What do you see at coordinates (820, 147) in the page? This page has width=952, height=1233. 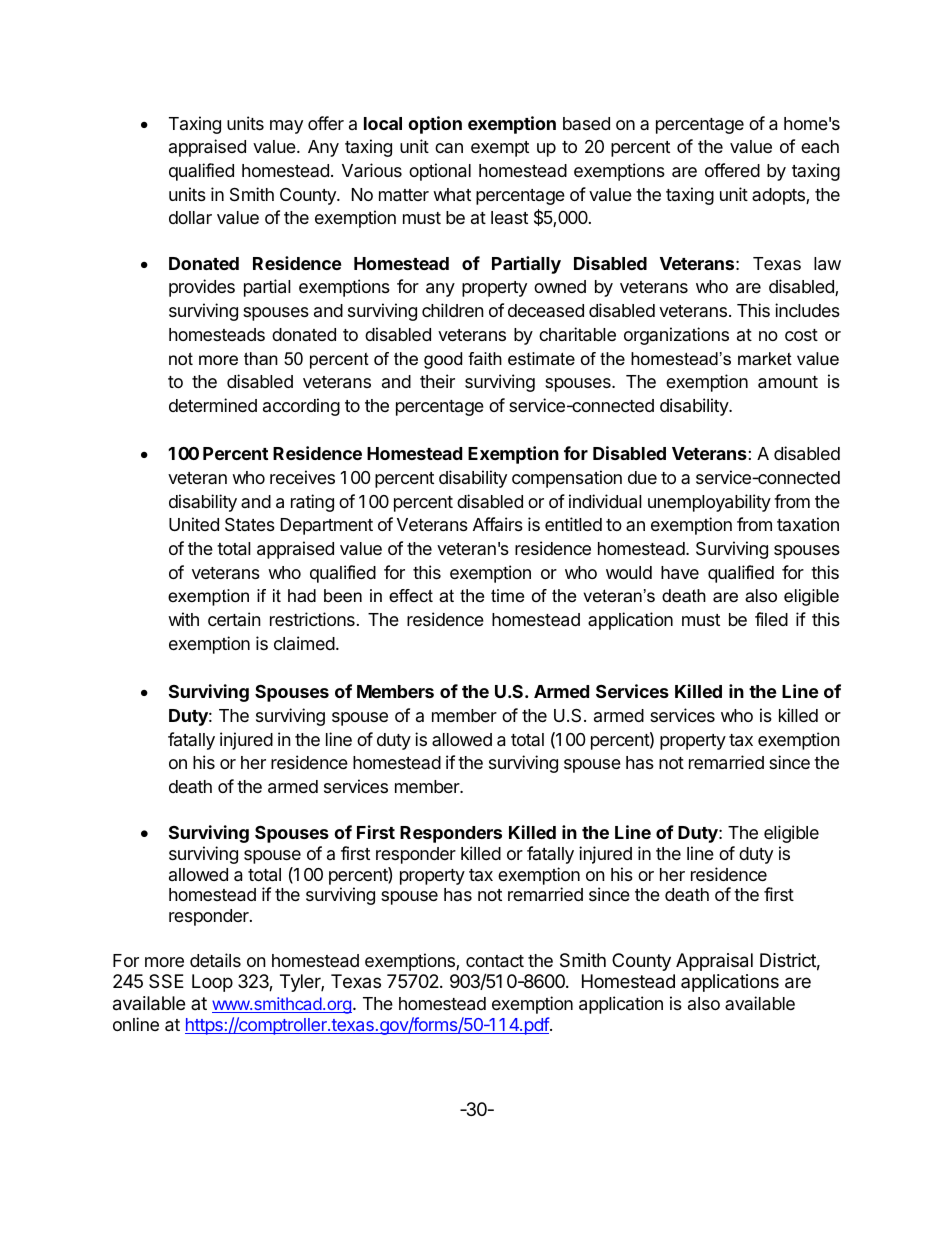 I see `each` at bounding box center [820, 147].
